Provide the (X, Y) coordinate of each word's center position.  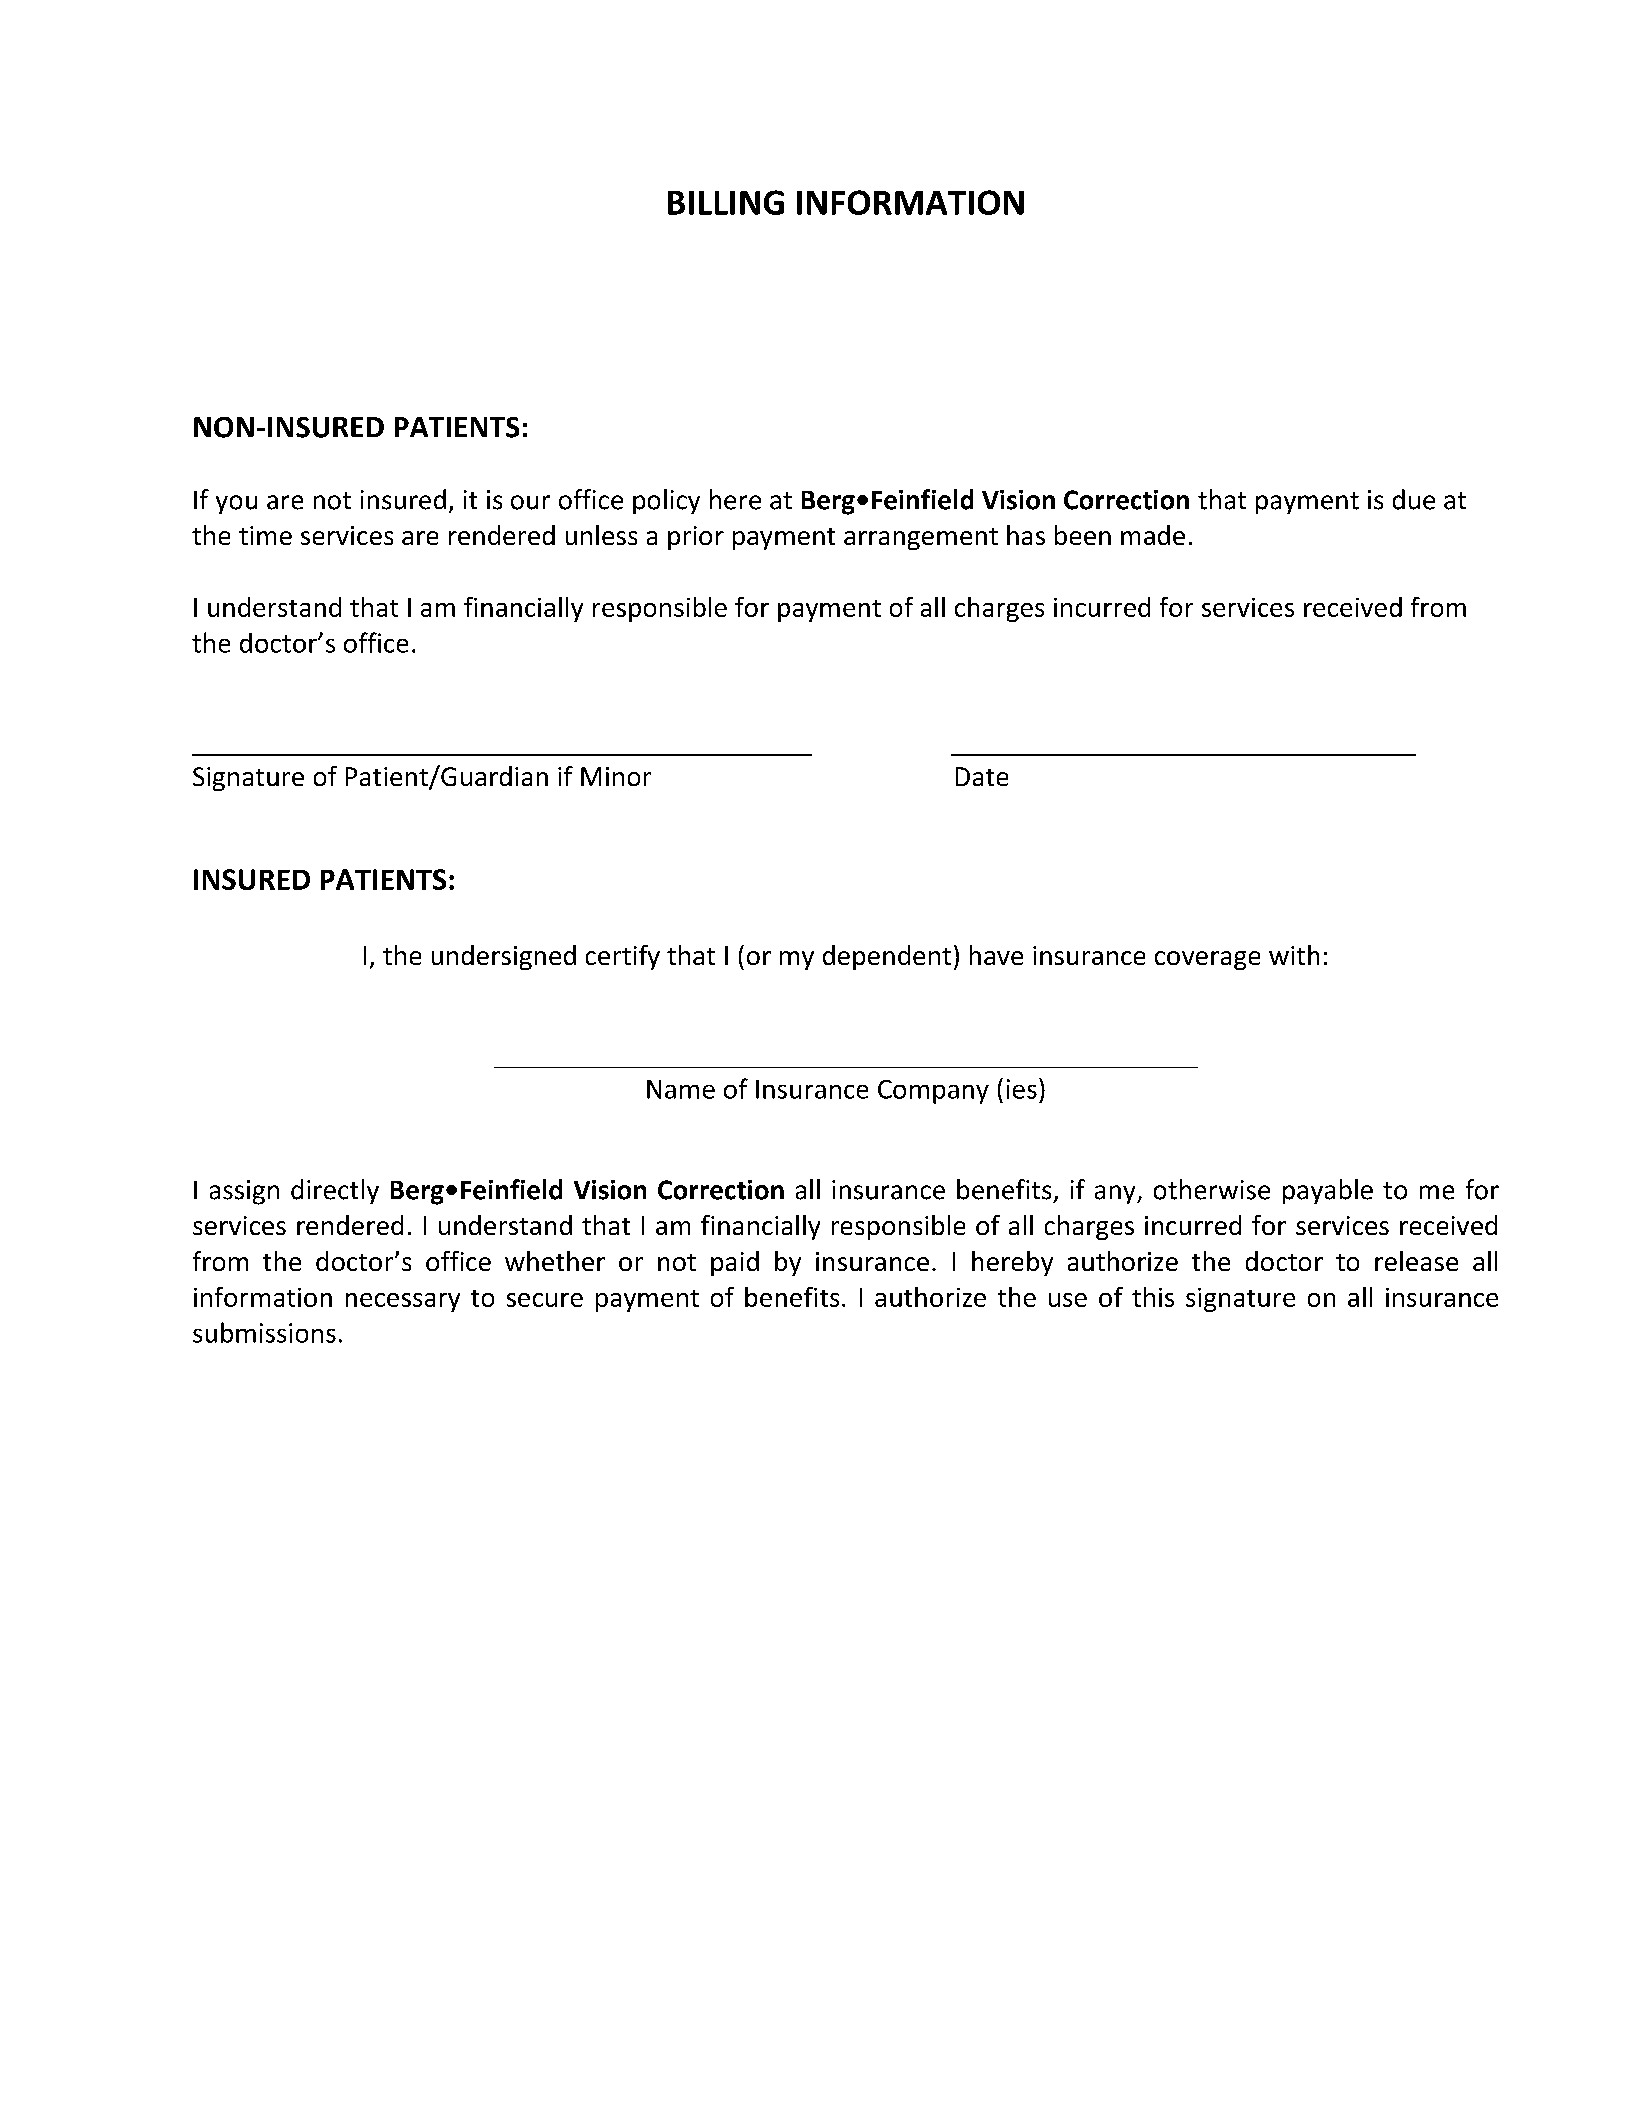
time (265, 535)
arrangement (921, 539)
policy (666, 501)
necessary (403, 1302)
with (1294, 955)
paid (735, 1263)
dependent (887, 957)
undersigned (504, 957)
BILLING (726, 202)
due (1414, 499)
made (1153, 535)
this (1153, 1297)
